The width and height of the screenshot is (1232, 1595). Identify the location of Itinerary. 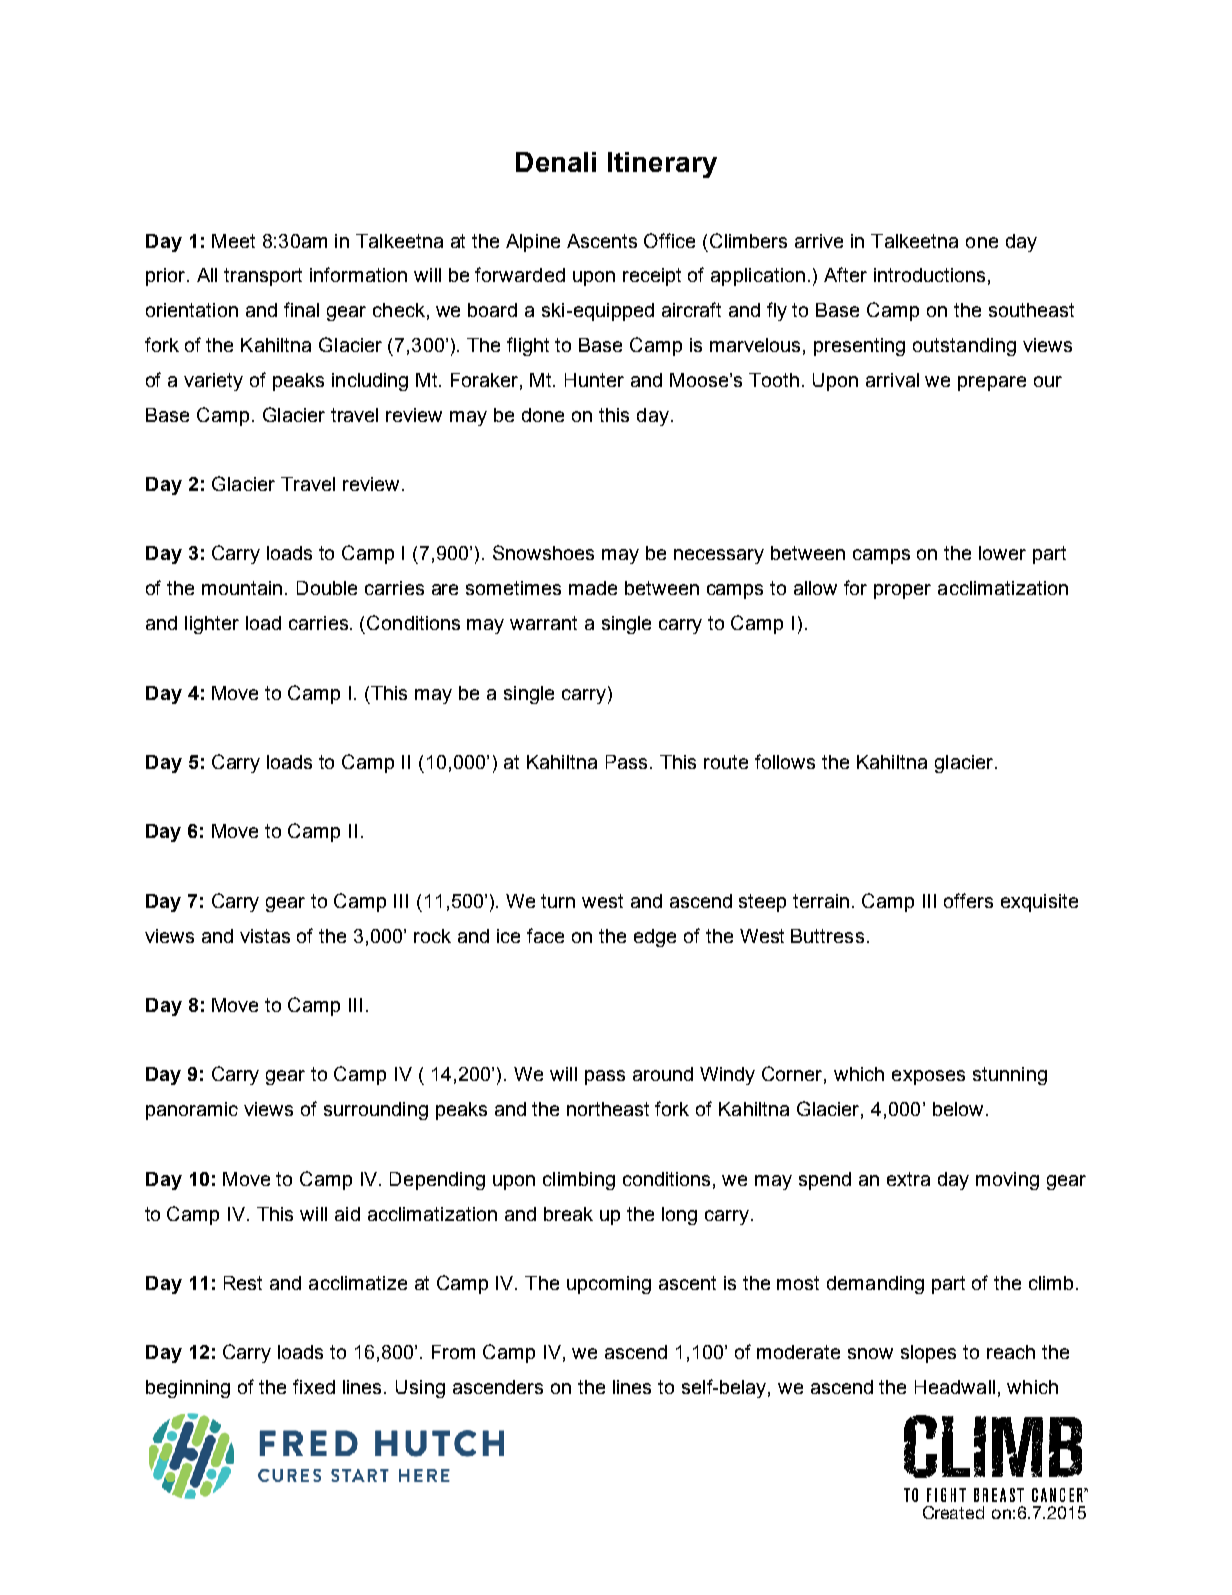
(662, 165).
